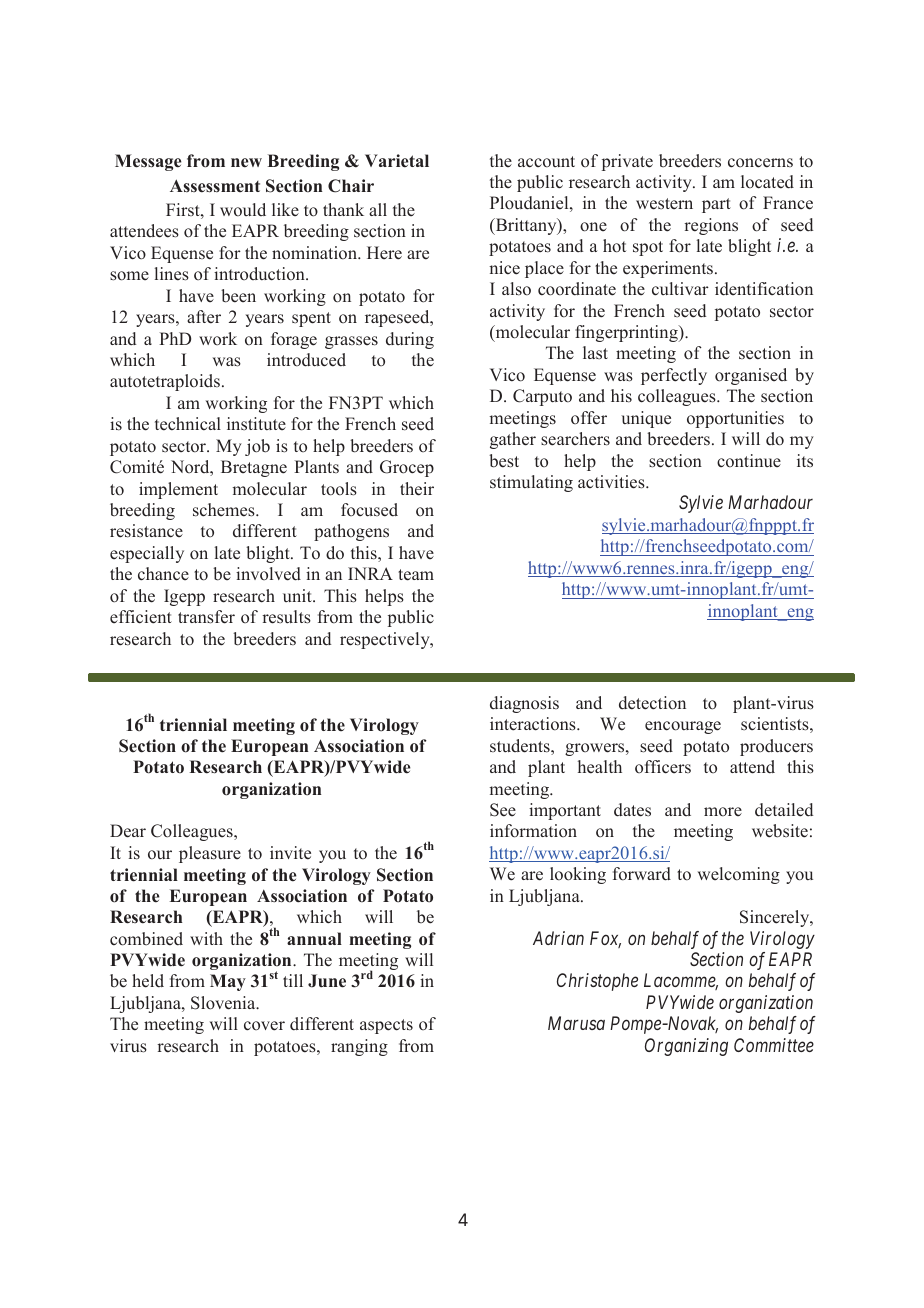  Describe the element at coordinates (397, 161) in the screenshot. I see `Varietal` at that location.
